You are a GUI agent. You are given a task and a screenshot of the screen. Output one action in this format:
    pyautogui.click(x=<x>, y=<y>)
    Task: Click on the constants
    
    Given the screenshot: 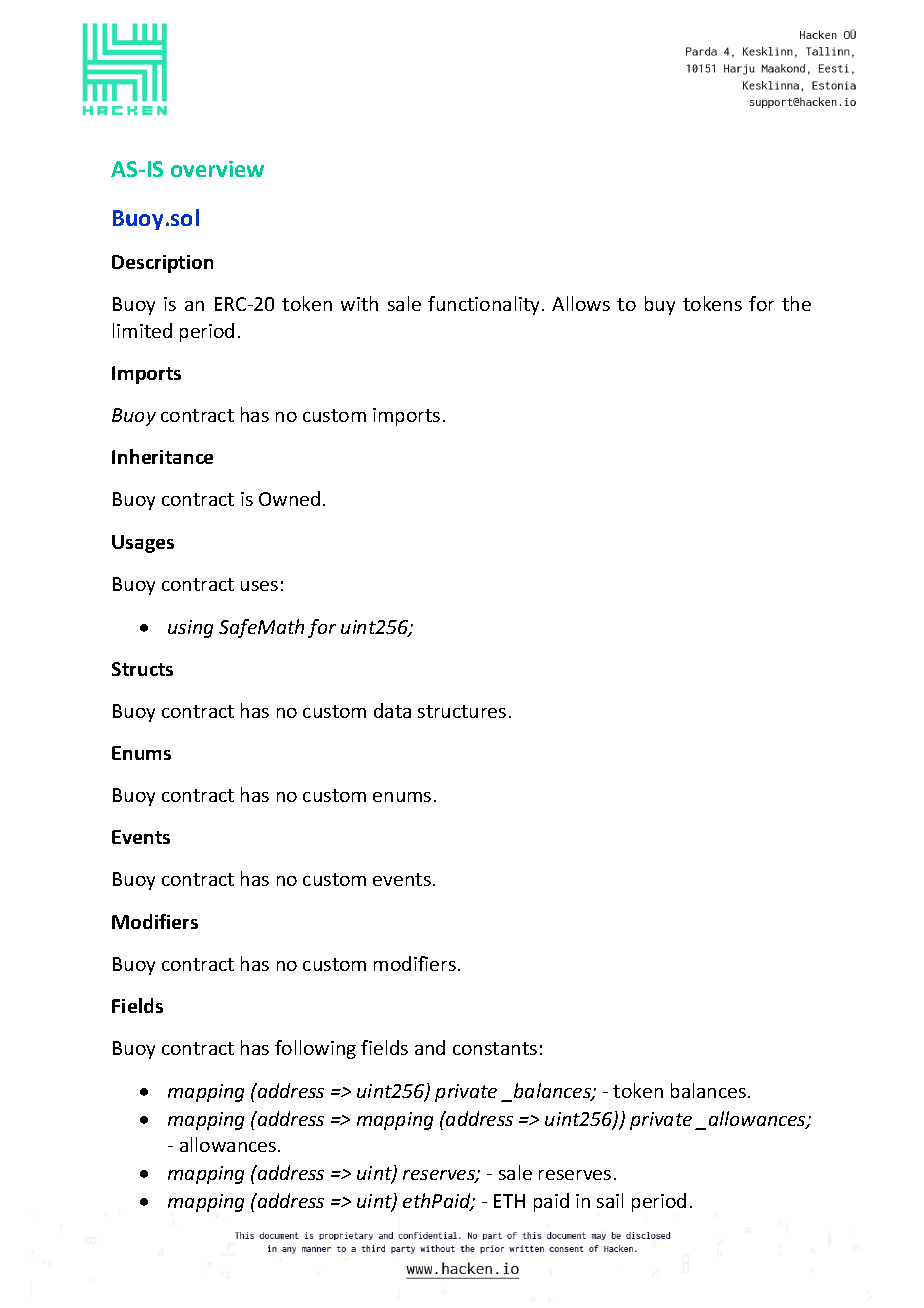 What is the action you would take?
    pyautogui.click(x=495, y=1048)
